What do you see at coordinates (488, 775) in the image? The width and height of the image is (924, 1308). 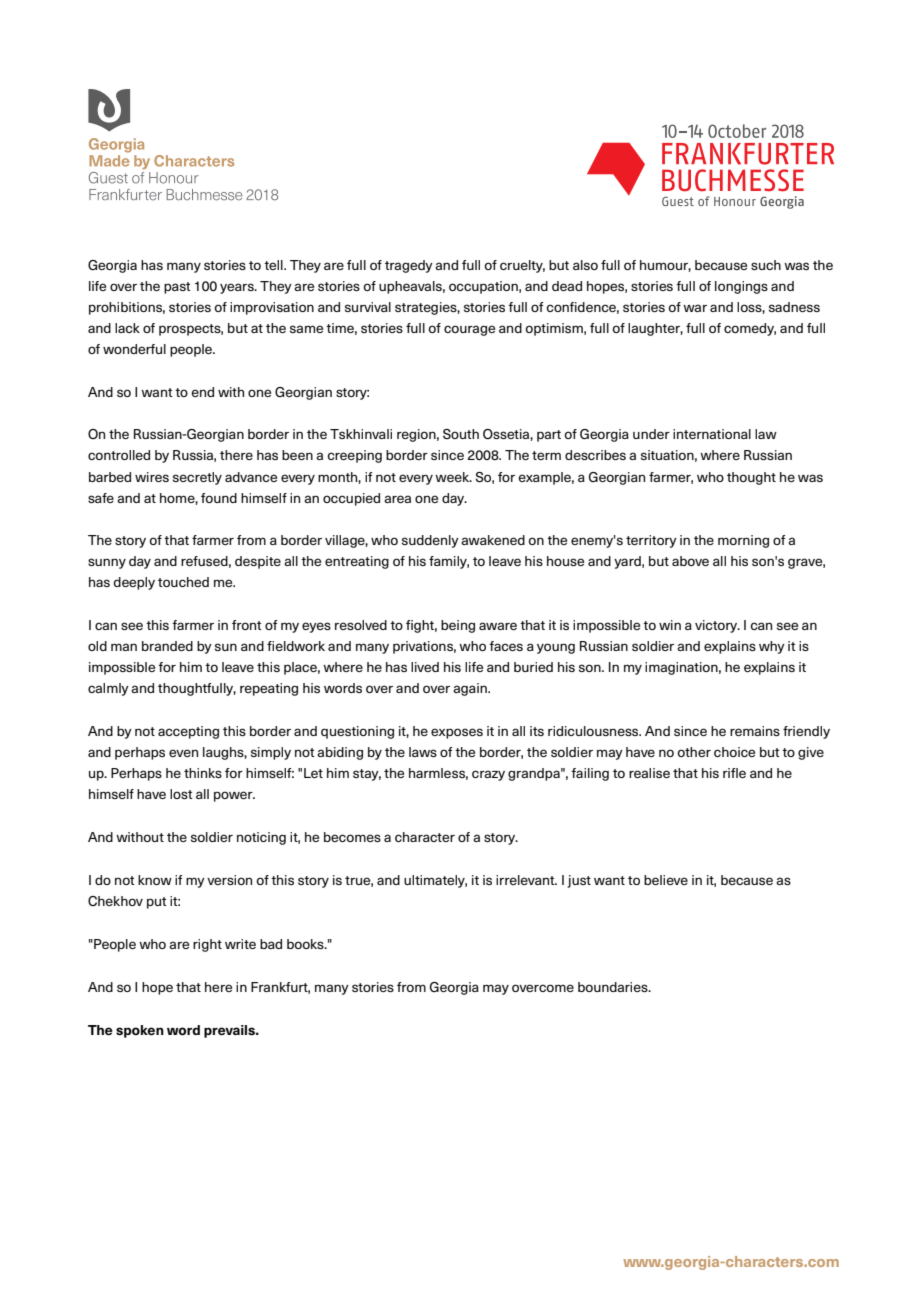 I see `crazy` at bounding box center [488, 775].
